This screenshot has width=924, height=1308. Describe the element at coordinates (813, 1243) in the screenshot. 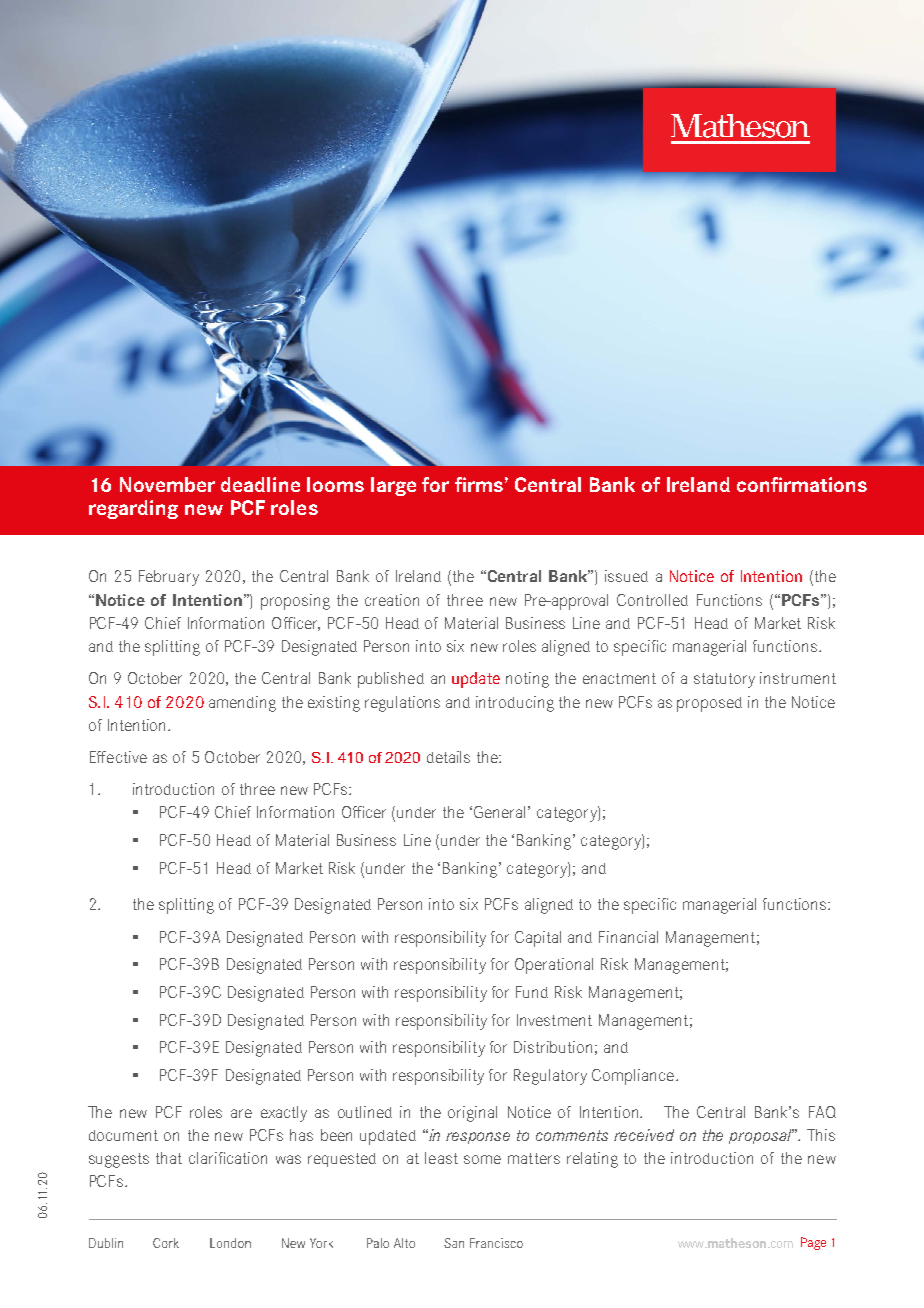

I see `Page` at that location.
